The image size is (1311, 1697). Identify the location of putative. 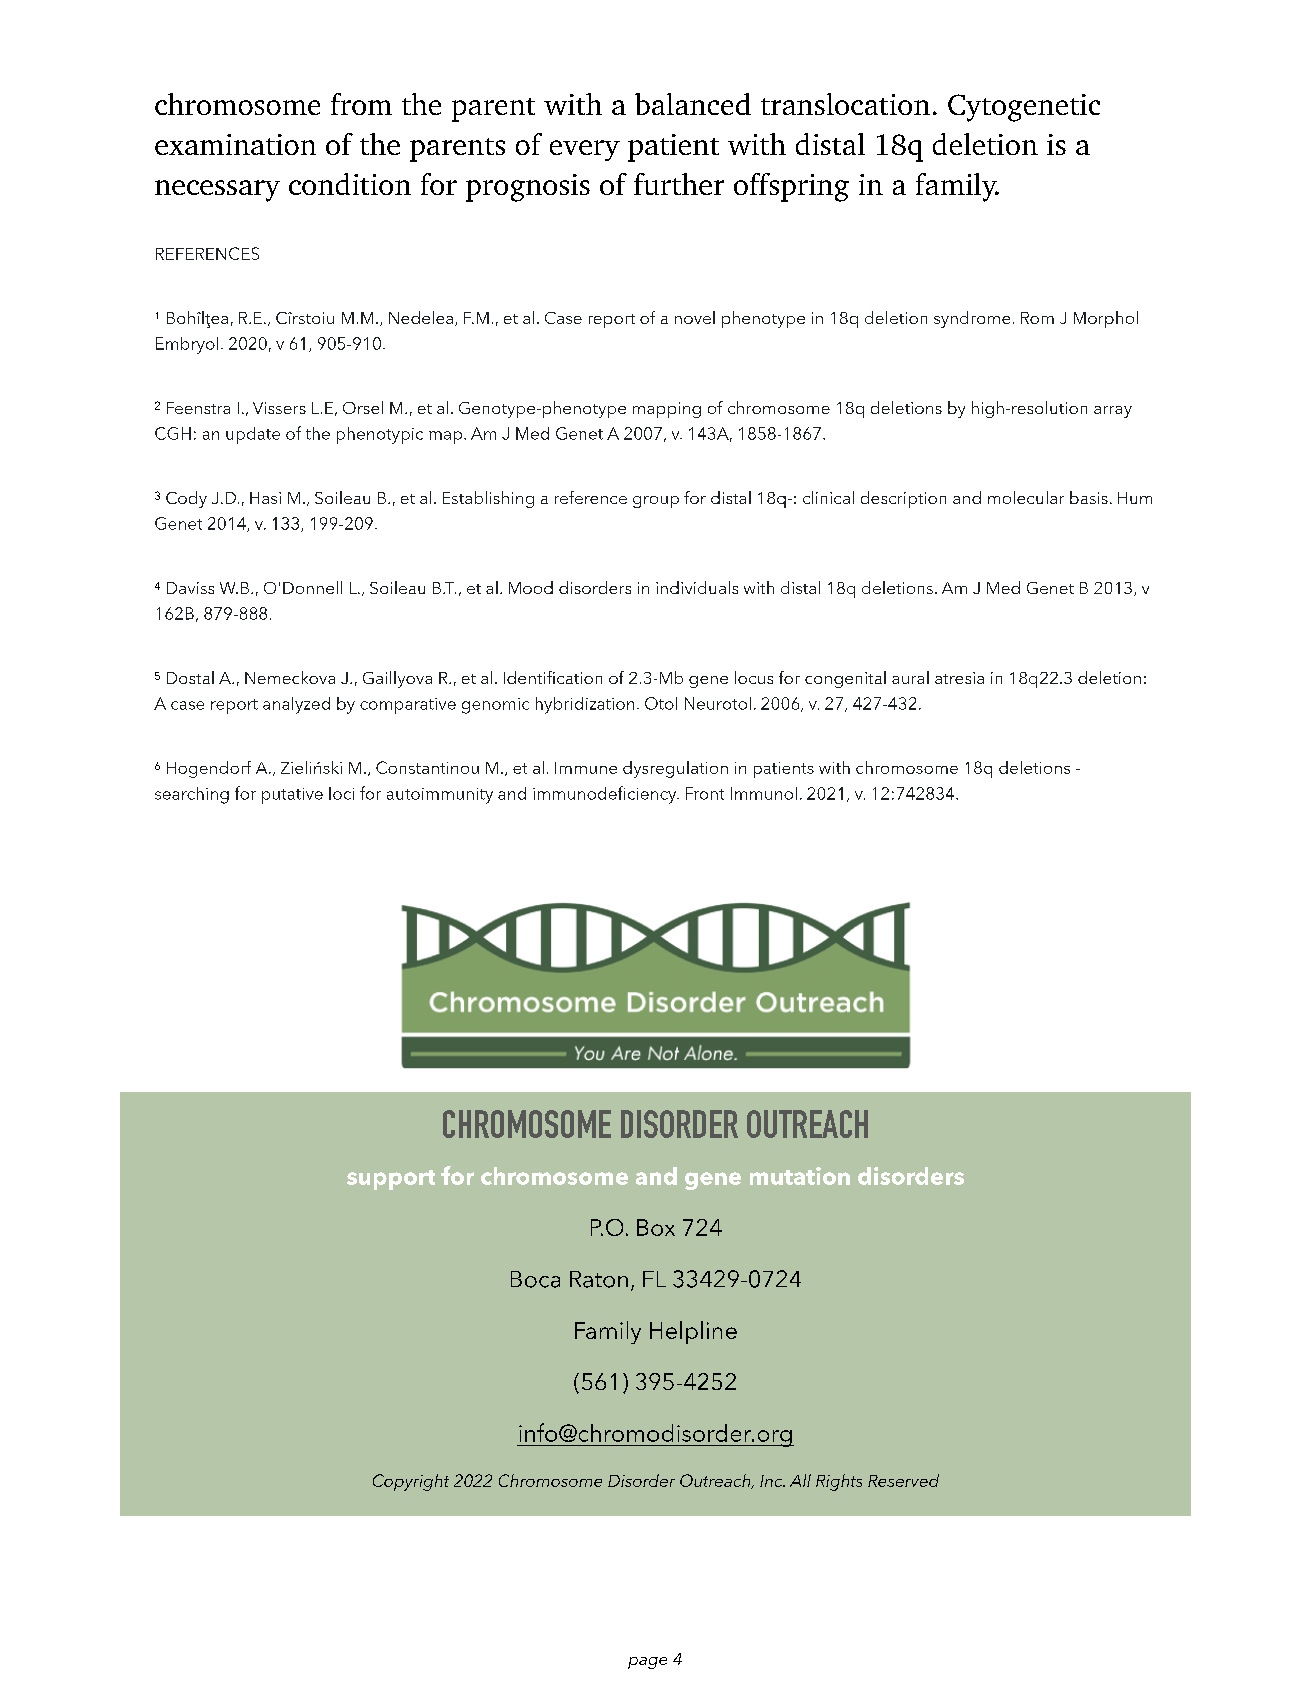
(292, 796).
